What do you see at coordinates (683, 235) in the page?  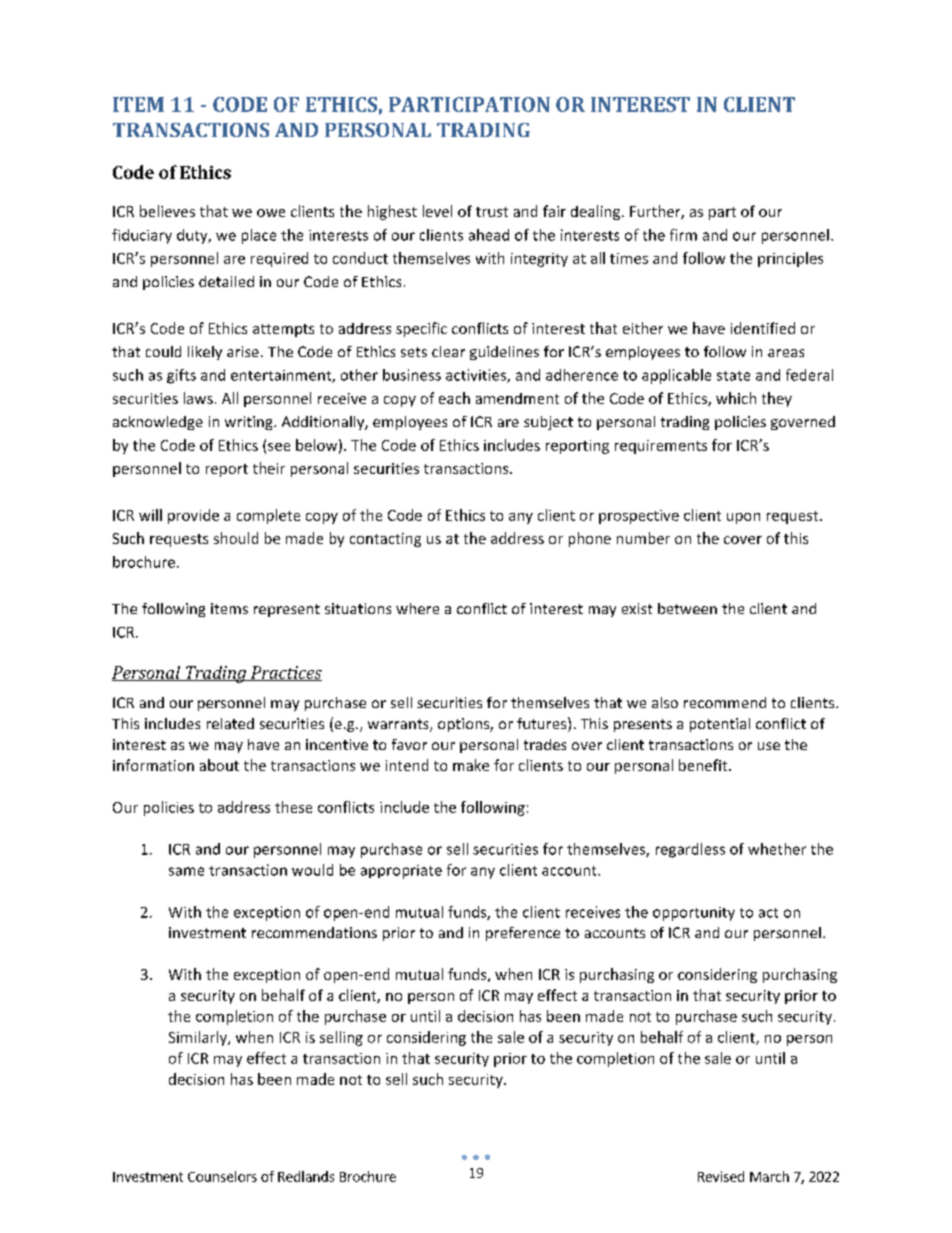 I see `firm` at bounding box center [683, 235].
